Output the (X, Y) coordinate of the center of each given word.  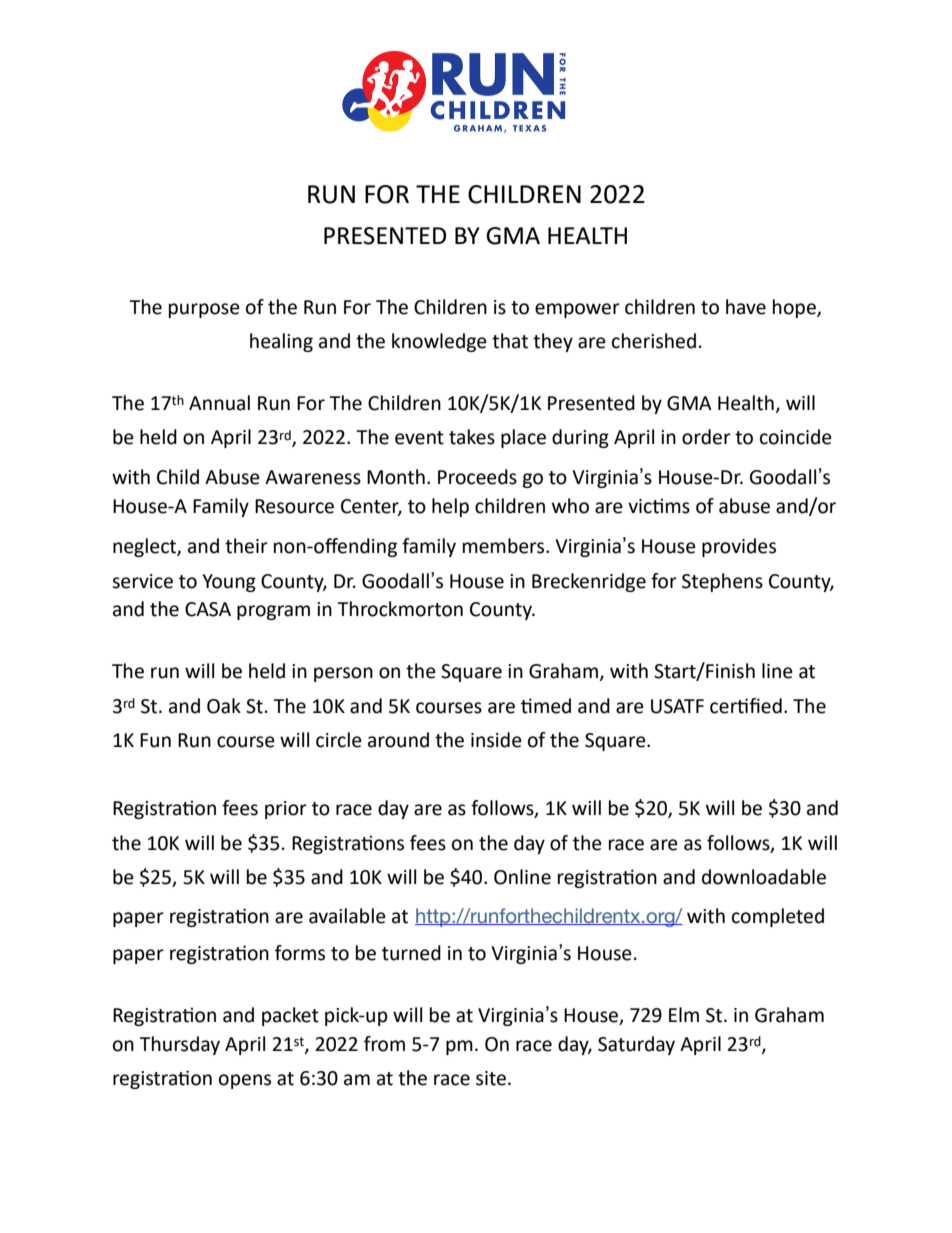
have (746, 307)
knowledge (439, 342)
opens (245, 1081)
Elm (684, 1014)
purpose (204, 310)
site (491, 1078)
